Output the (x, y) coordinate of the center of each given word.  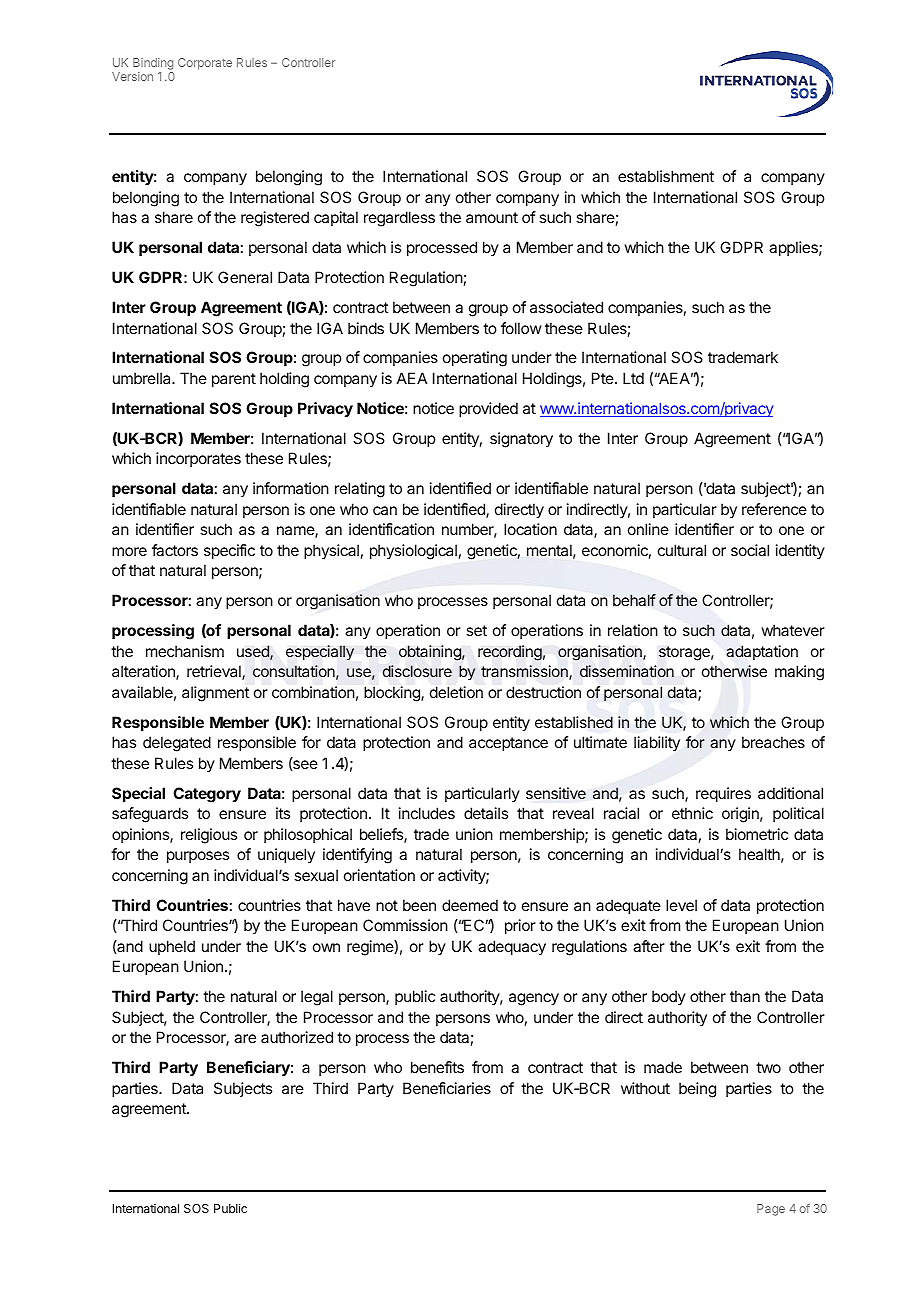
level (681, 905)
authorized (297, 1037)
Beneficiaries (447, 1088)
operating (475, 359)
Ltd (633, 378)
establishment (666, 176)
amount (492, 217)
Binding (153, 65)
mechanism (185, 651)
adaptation (762, 652)
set (476, 630)
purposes (198, 857)
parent (234, 380)
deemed (470, 905)
